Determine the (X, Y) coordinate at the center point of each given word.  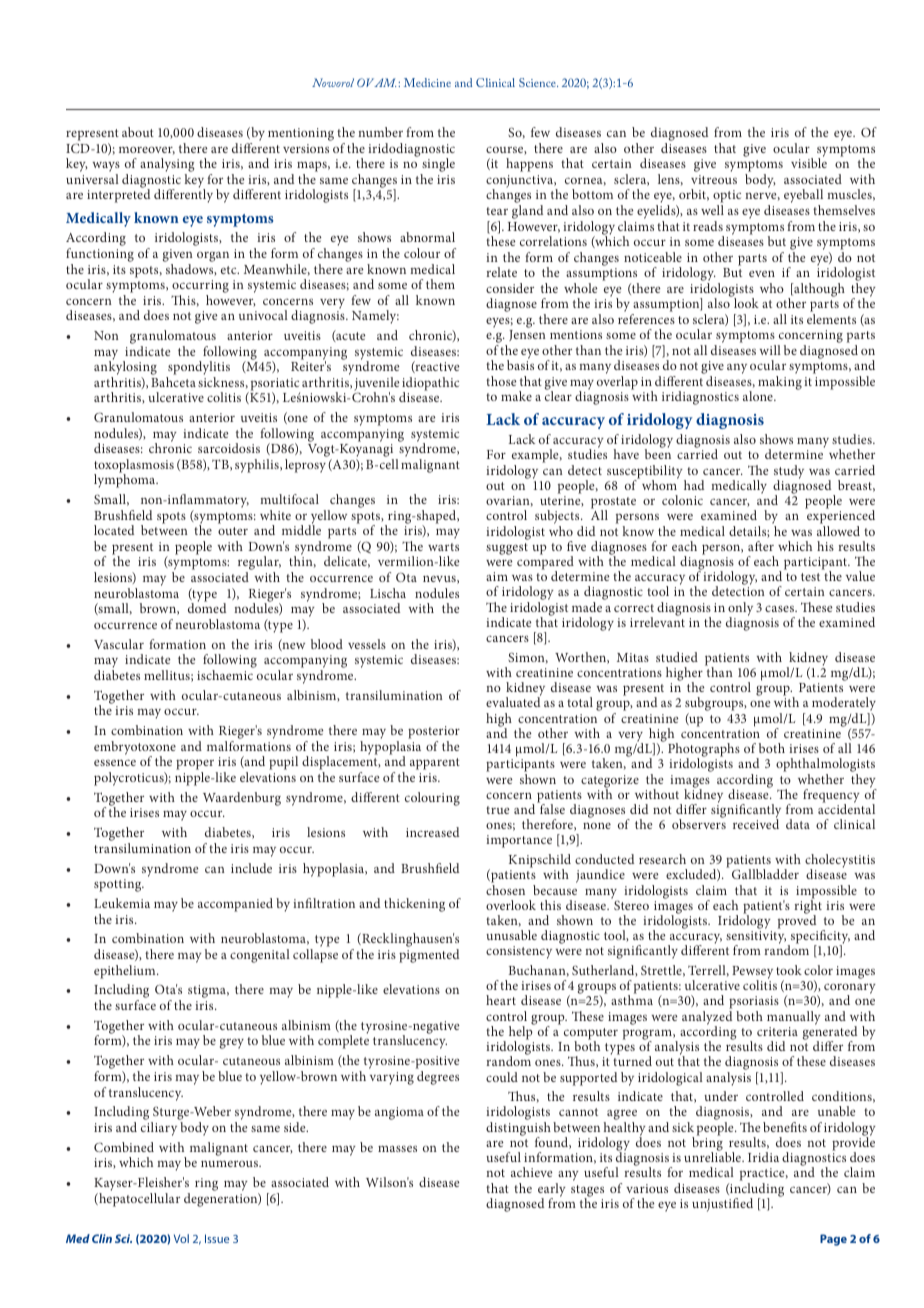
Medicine (427, 82)
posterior (434, 732)
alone (759, 396)
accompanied (235, 905)
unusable (511, 935)
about (138, 132)
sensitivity (756, 939)
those (501, 381)
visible (809, 163)
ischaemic (225, 675)
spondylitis (198, 369)
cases (780, 608)
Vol (181, 1238)
